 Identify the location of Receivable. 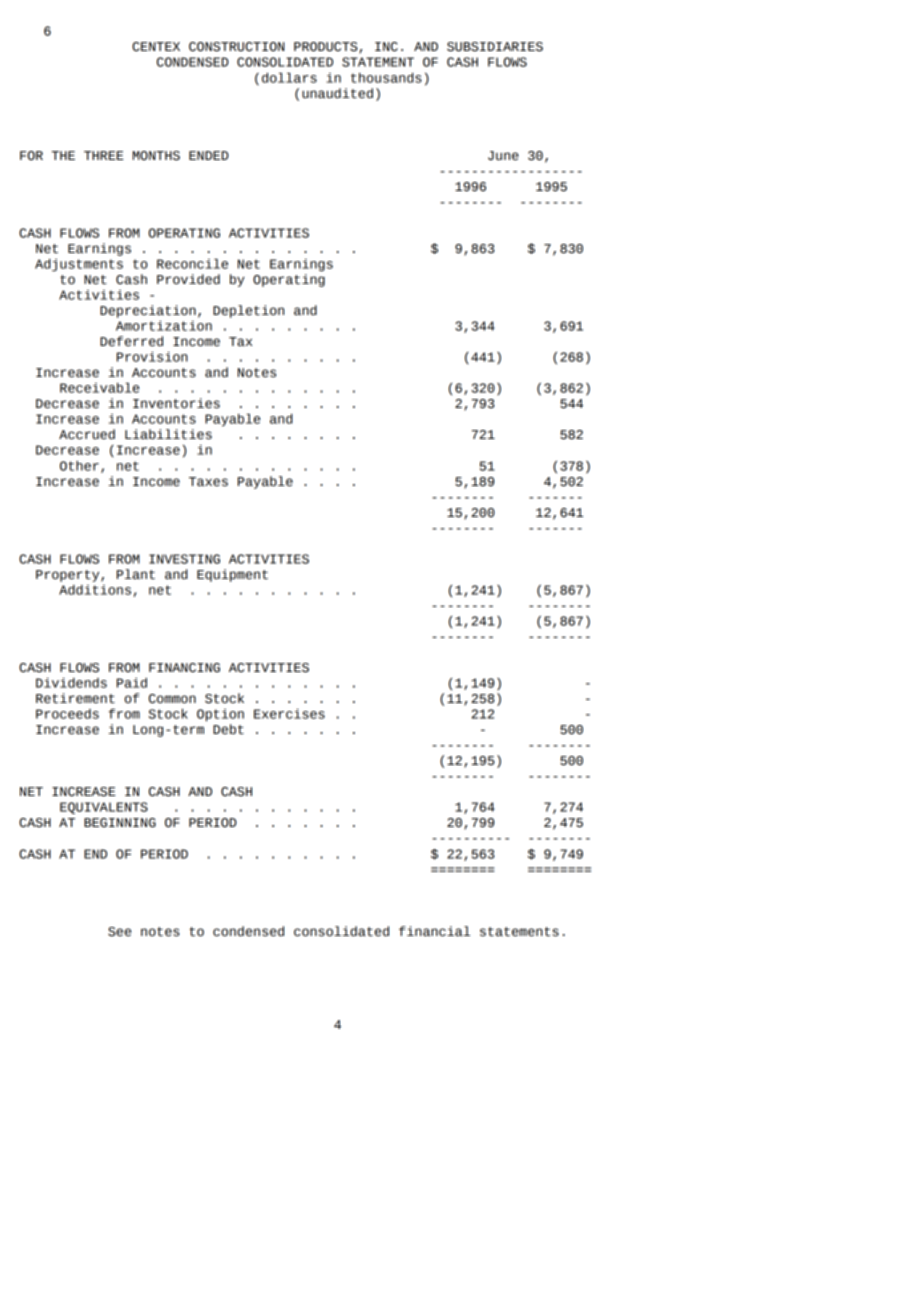
(99, 388).
